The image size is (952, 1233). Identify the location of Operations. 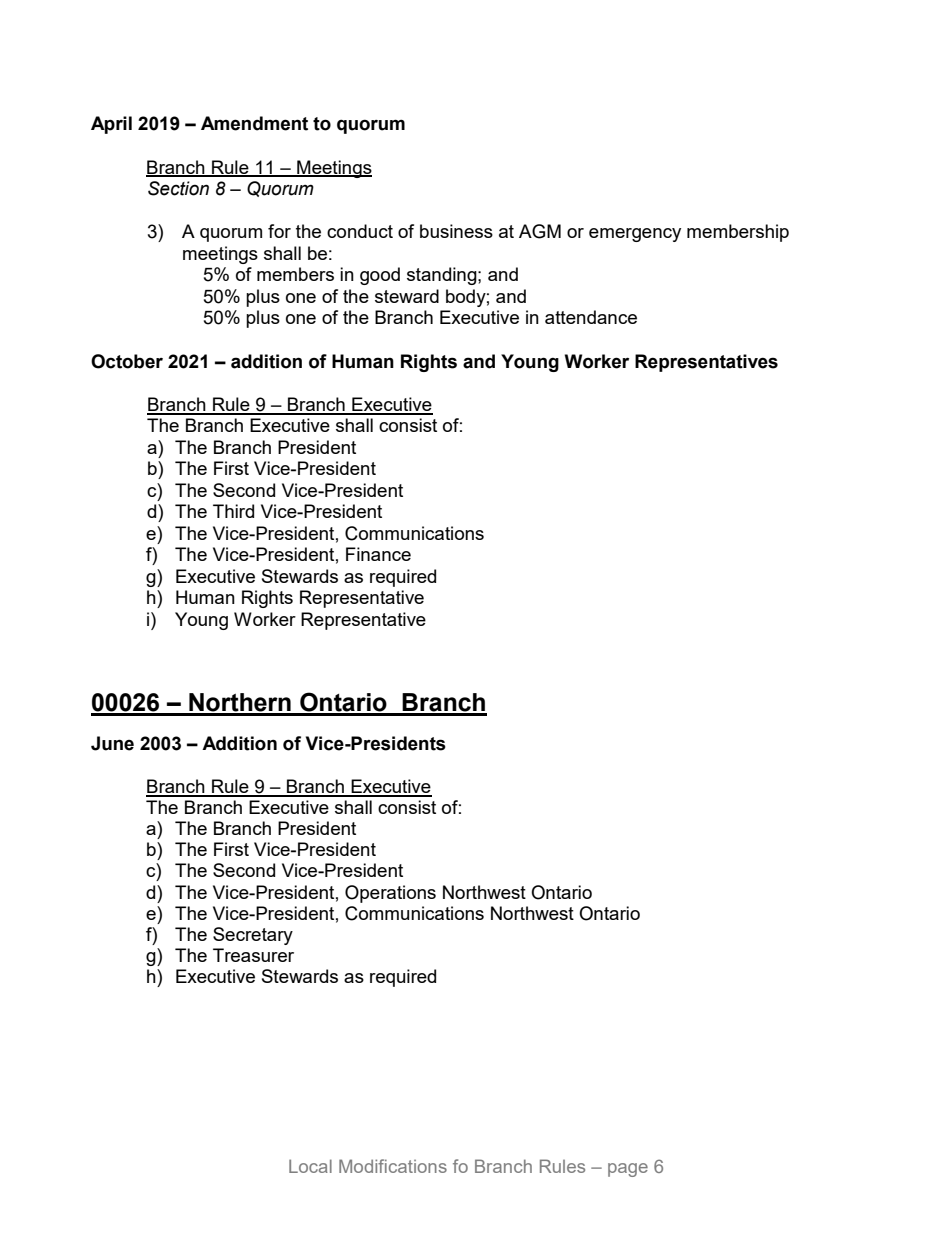
(390, 894).
